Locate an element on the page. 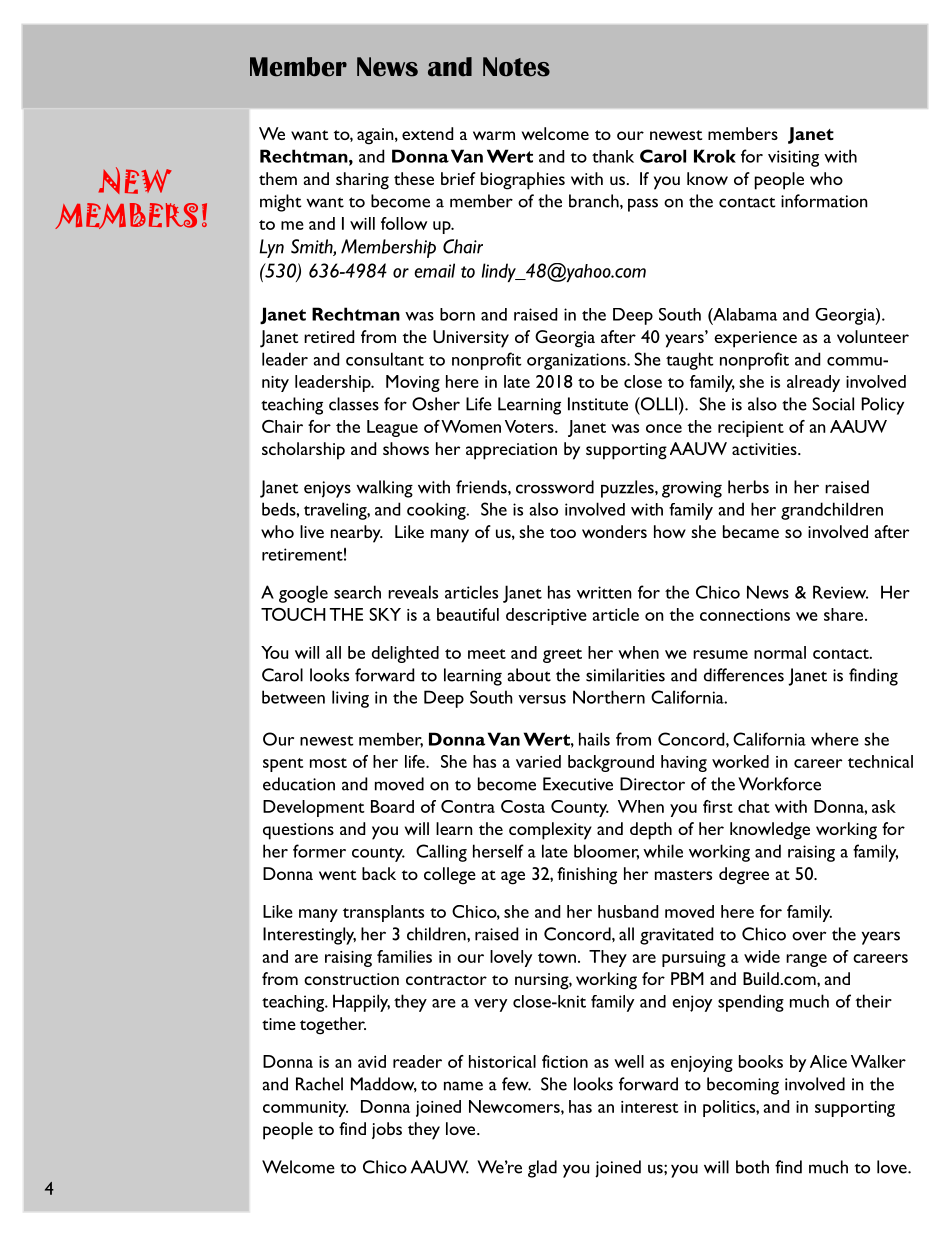  share is located at coordinates (845, 614).
